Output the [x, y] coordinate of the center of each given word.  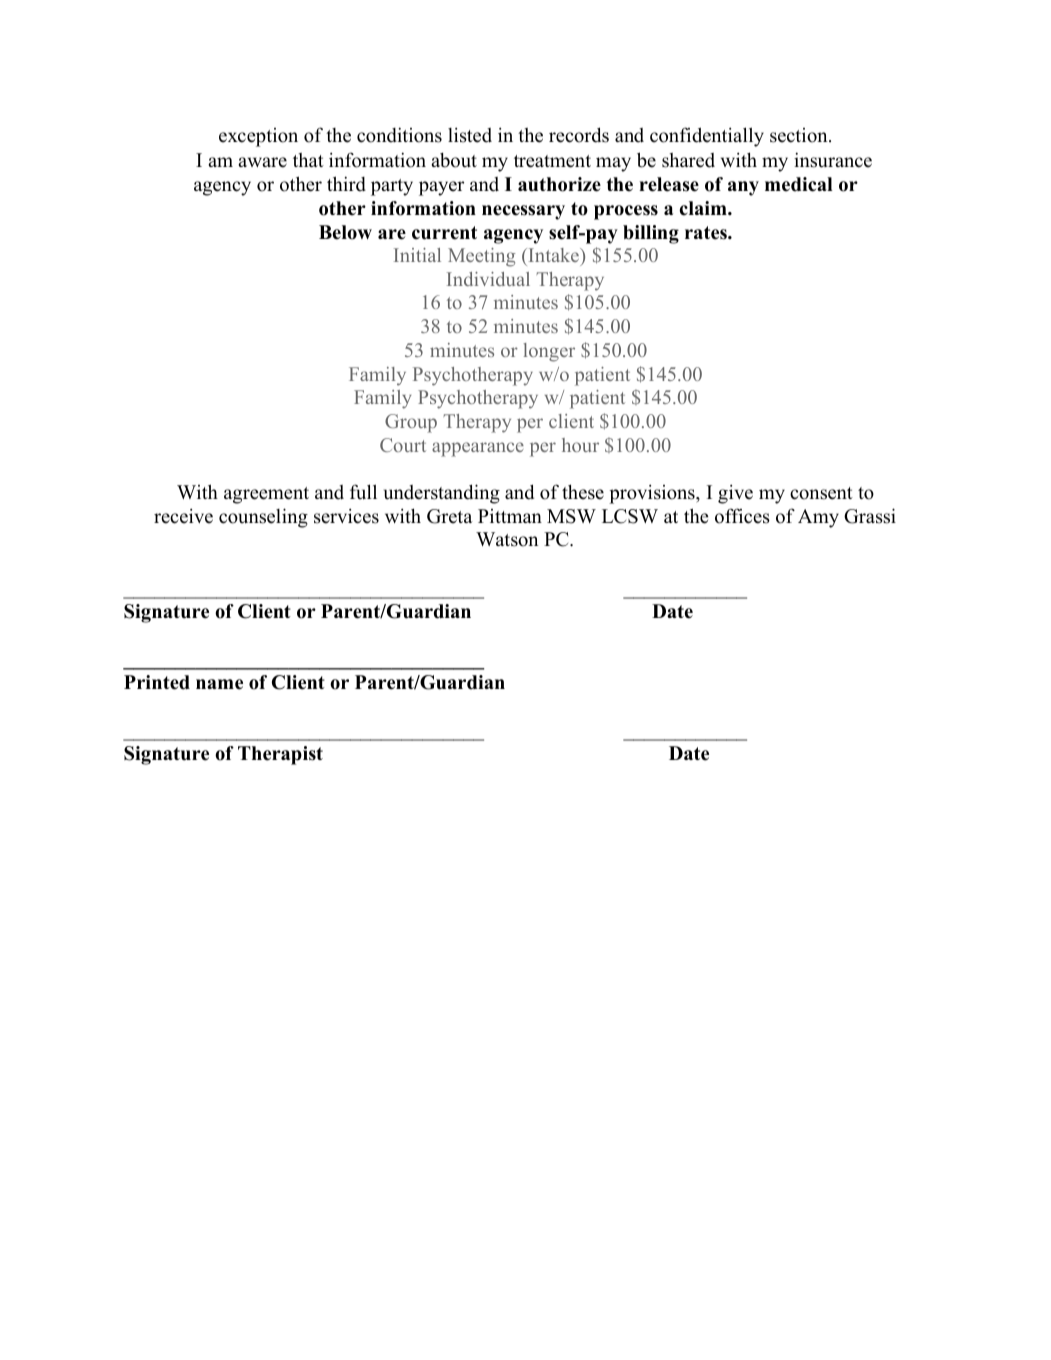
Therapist [280, 755]
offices [742, 516]
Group [411, 423]
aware [262, 162]
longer [549, 352]
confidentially [707, 137]
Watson [507, 539]
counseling [263, 518]
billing [651, 234]
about [454, 160]
